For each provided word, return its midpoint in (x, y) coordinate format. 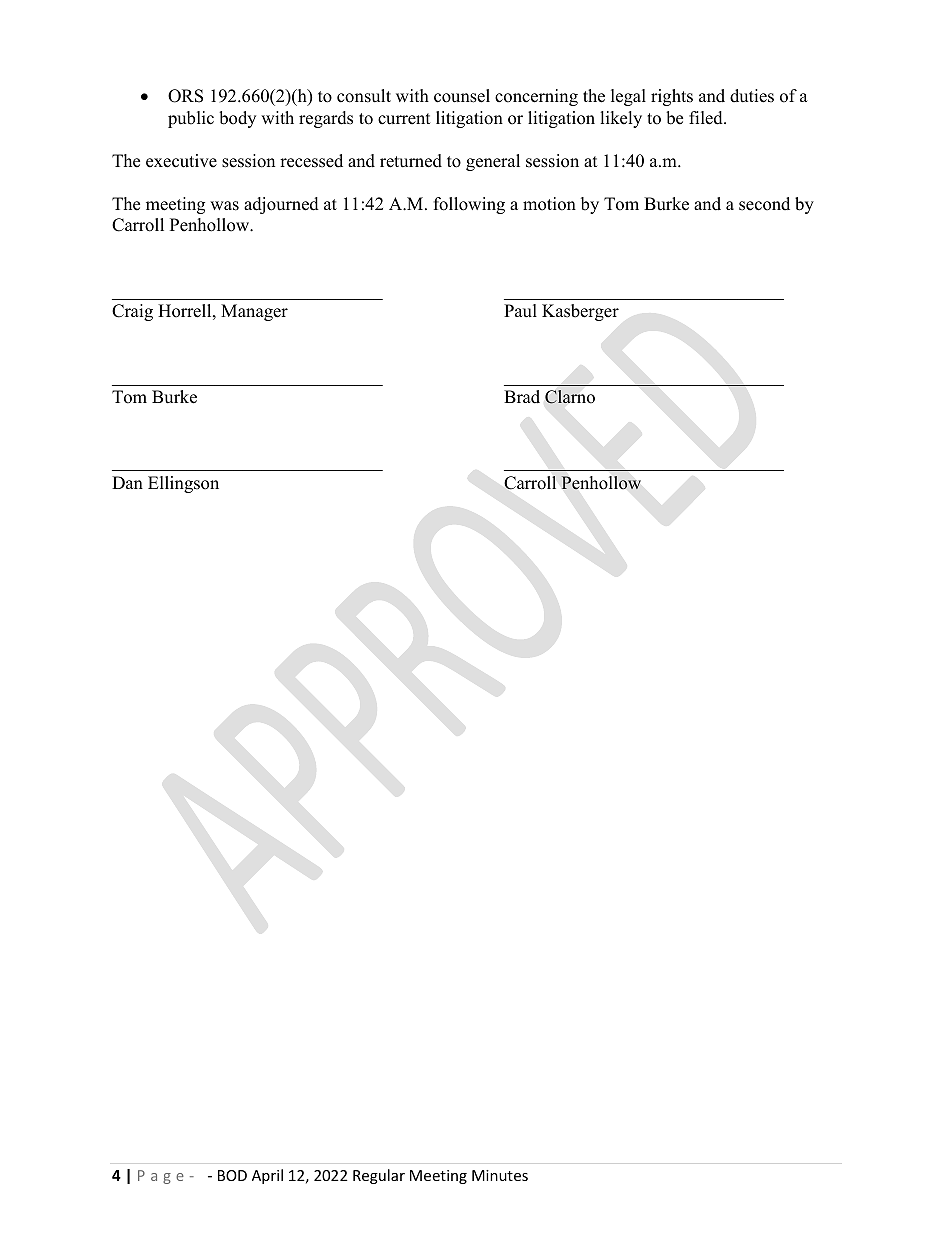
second (764, 204)
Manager (254, 312)
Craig (132, 312)
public (191, 119)
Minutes (500, 1175)
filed (707, 118)
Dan (127, 482)
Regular (379, 1176)
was (224, 206)
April (267, 1176)
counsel (462, 96)
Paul (520, 311)
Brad (522, 397)
